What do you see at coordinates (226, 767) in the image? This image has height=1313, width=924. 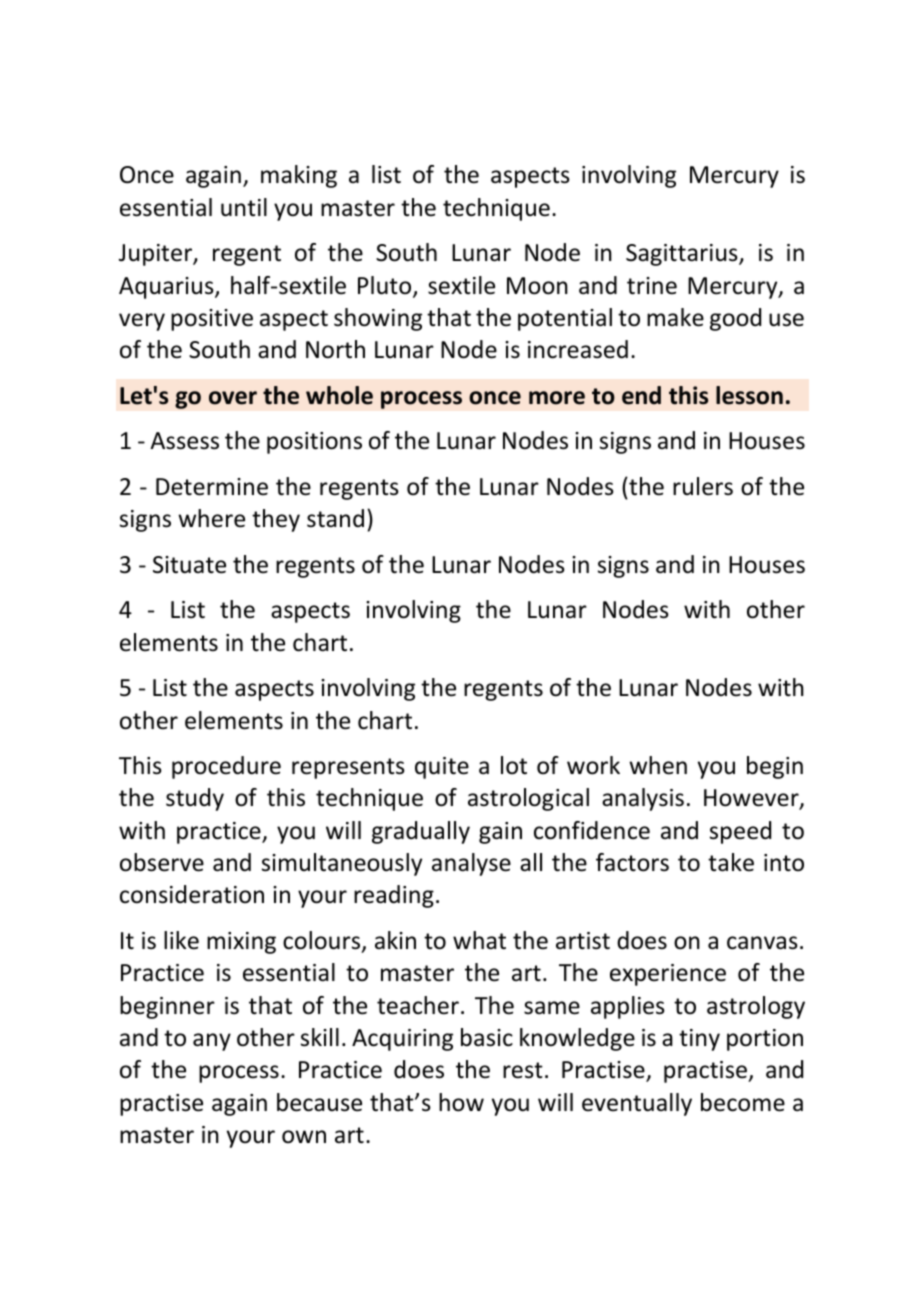 I see `procedure` at bounding box center [226, 767].
